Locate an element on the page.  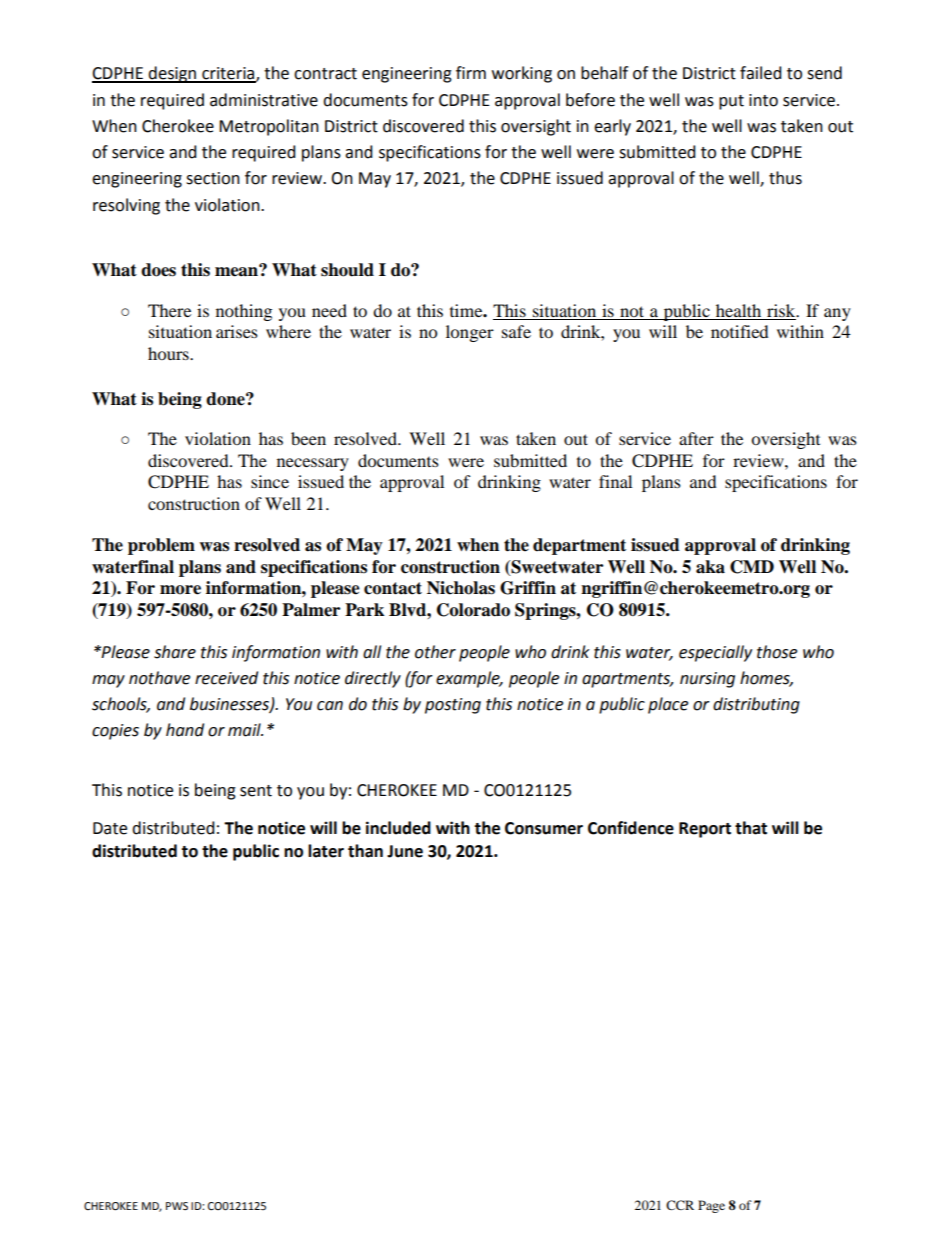
those is located at coordinates (777, 652).
